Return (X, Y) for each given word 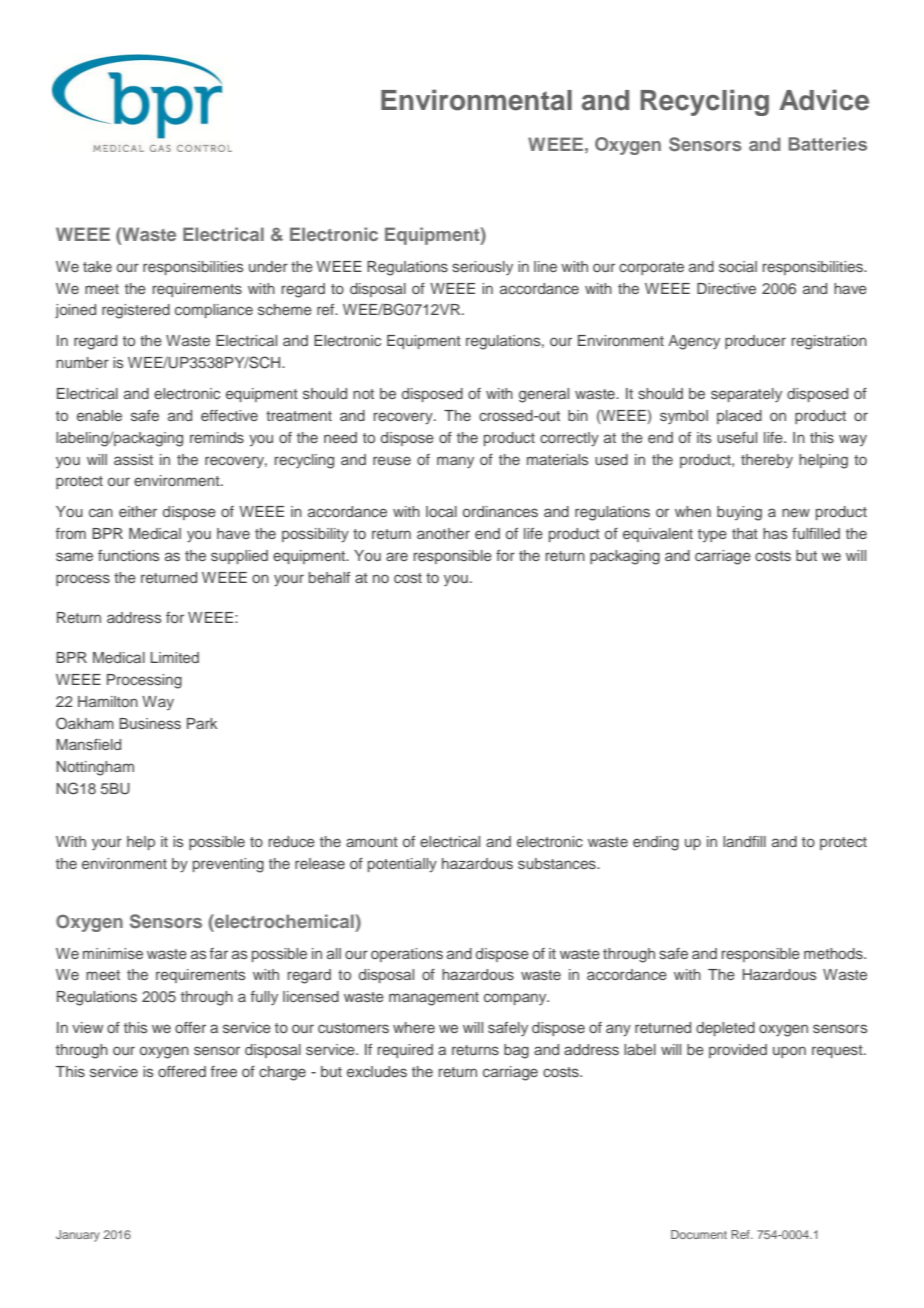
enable (99, 415)
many (455, 462)
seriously (482, 268)
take (97, 266)
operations (407, 955)
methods (834, 953)
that (745, 533)
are (397, 556)
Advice (824, 100)
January (78, 1236)
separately (746, 395)
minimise (113, 953)
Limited (174, 657)
